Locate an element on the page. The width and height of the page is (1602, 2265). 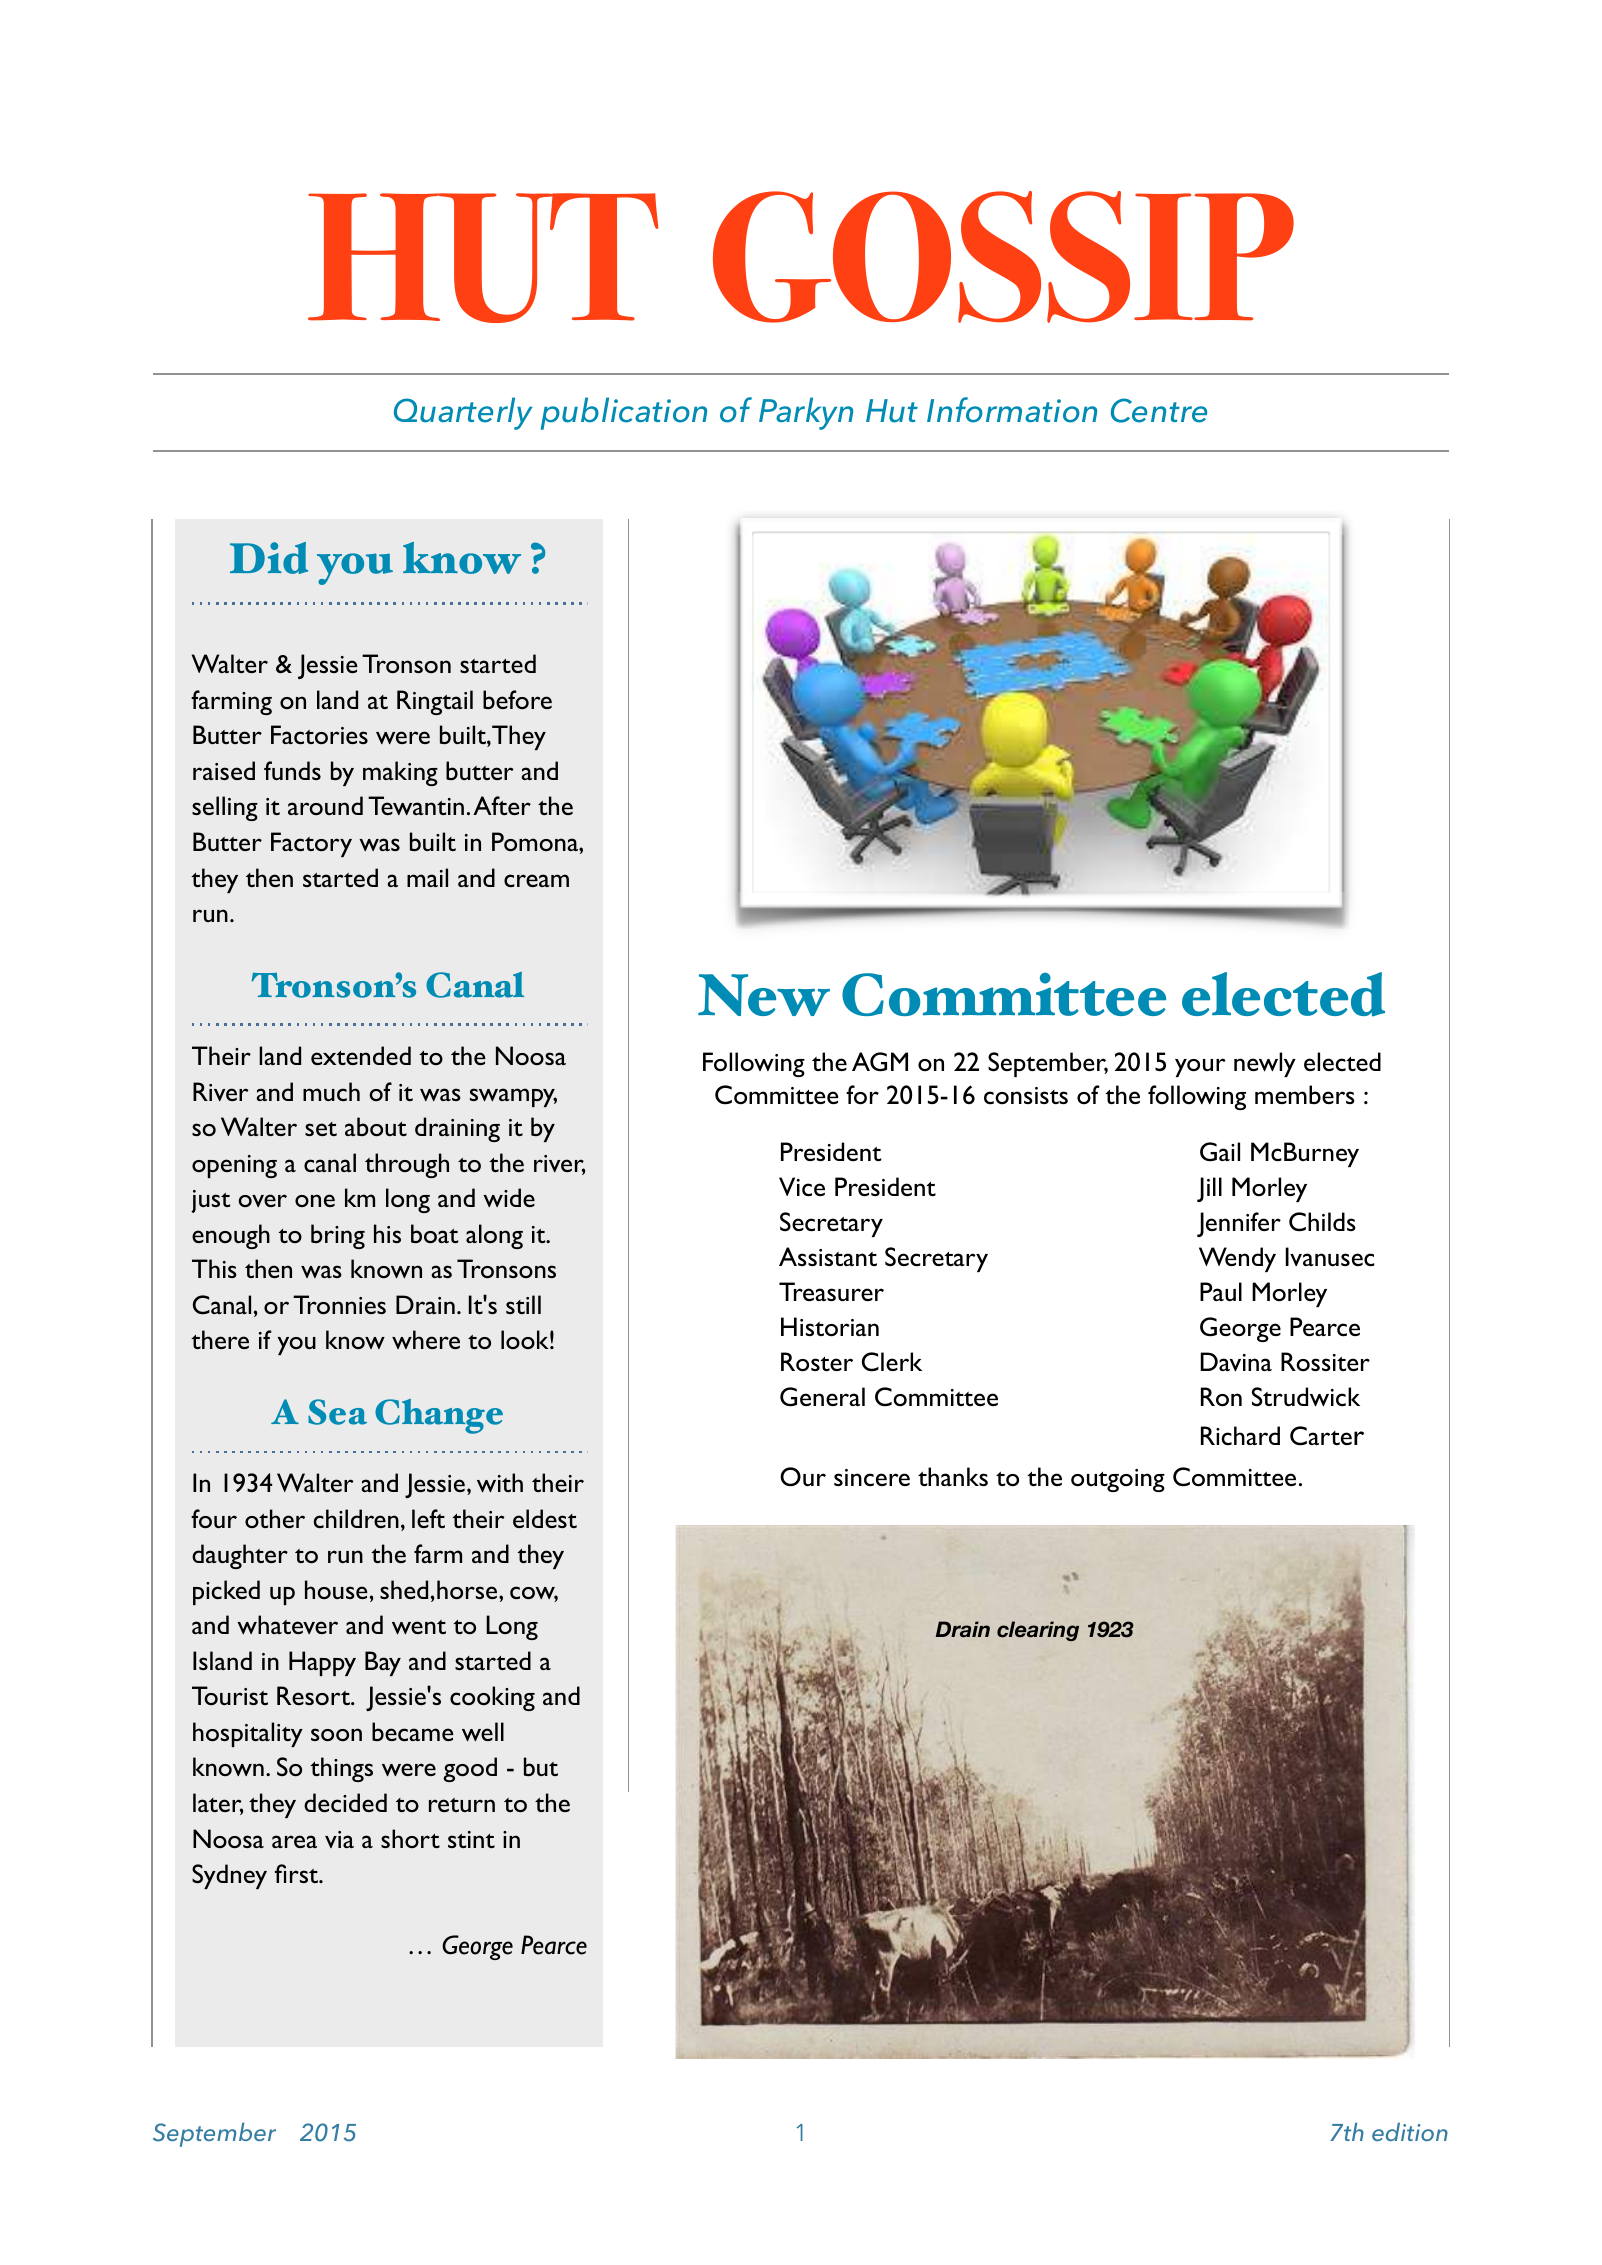
newly is located at coordinates (1265, 1064).
